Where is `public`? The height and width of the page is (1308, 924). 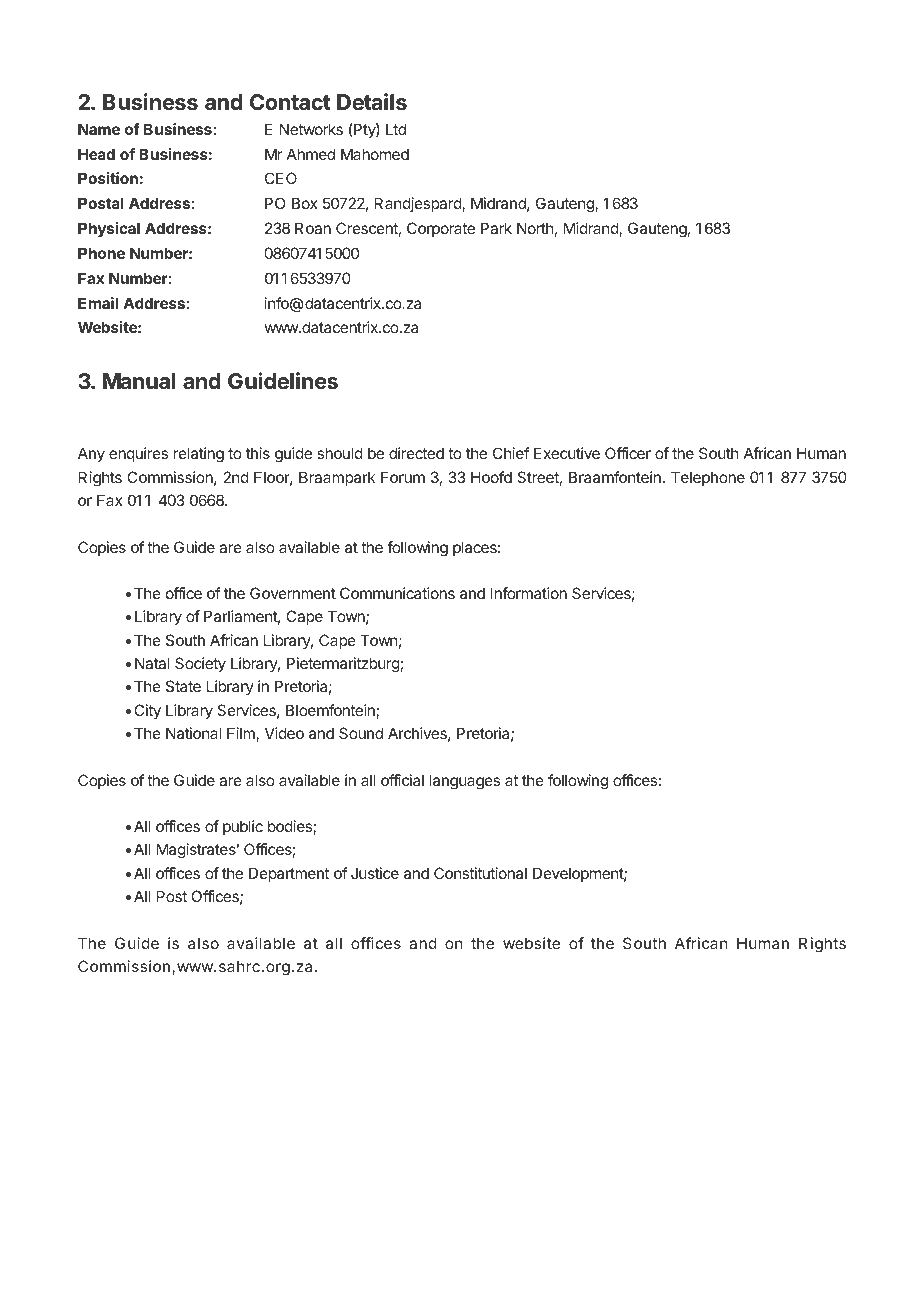
public is located at coordinates (243, 827).
